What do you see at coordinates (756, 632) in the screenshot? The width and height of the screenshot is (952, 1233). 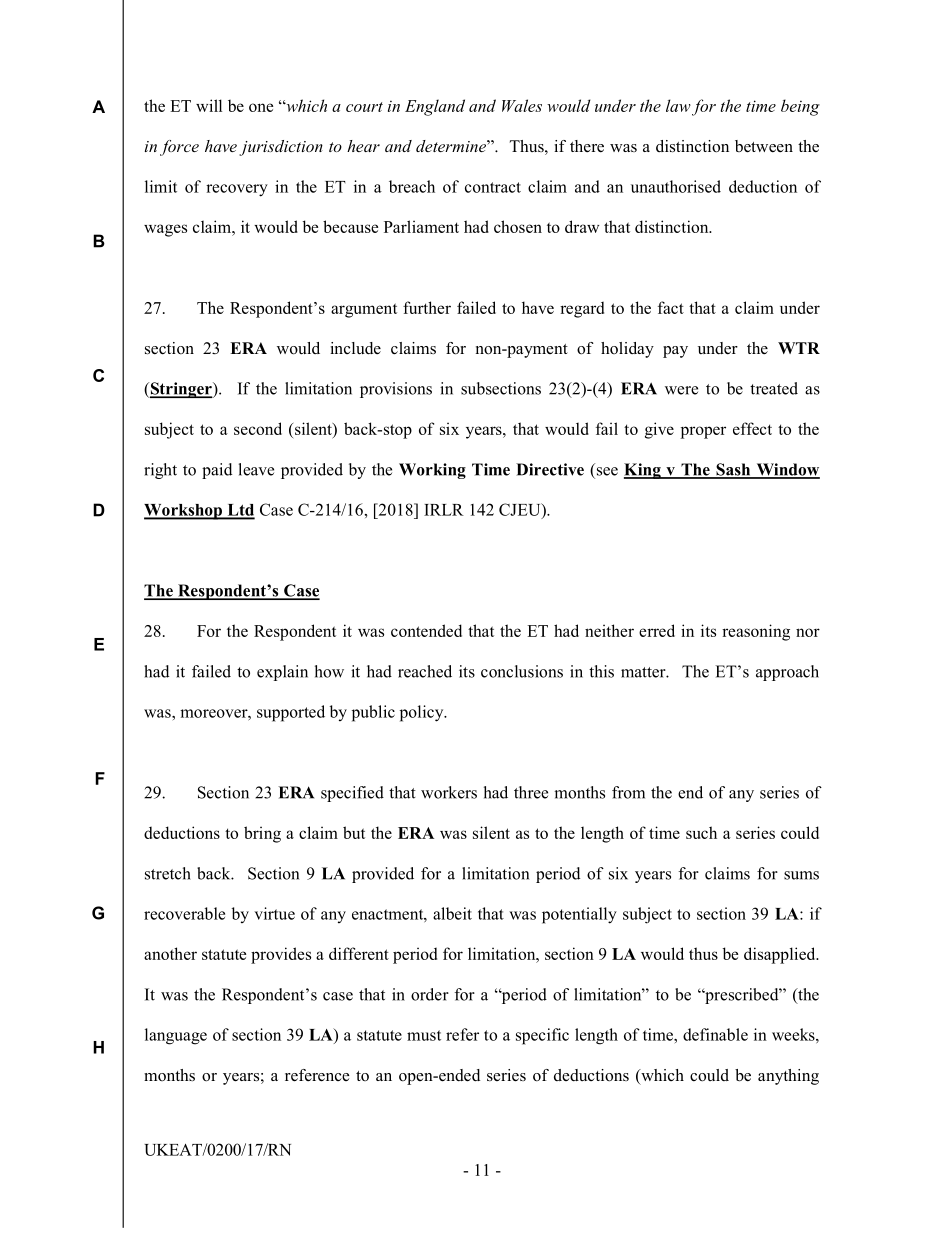 I see `reasoning` at bounding box center [756, 632].
